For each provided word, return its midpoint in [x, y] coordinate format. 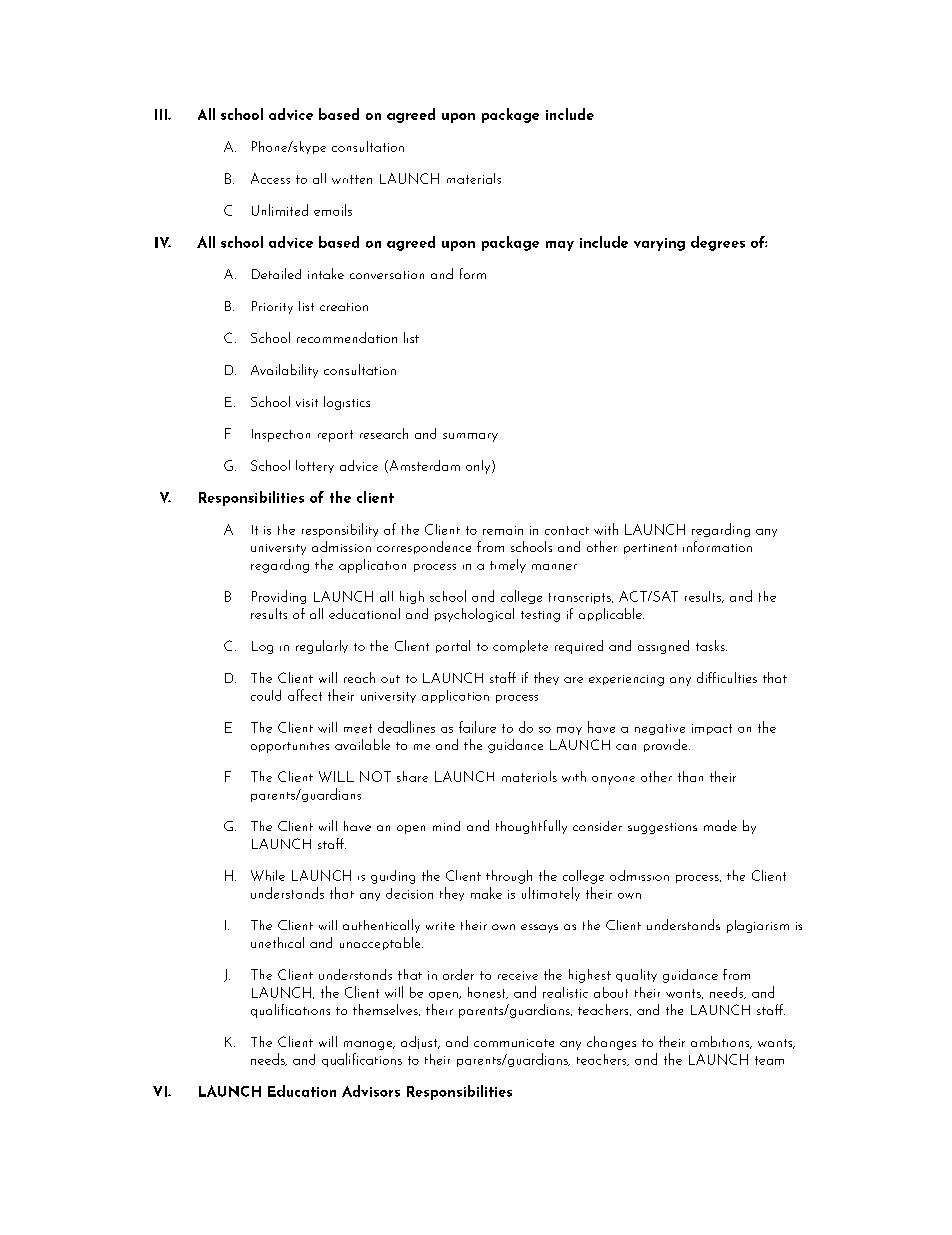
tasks [711, 645]
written [352, 179]
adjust [420, 1042]
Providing [279, 597]
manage [369, 1045]
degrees [718, 243]
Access [270, 178]
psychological [474, 615]
